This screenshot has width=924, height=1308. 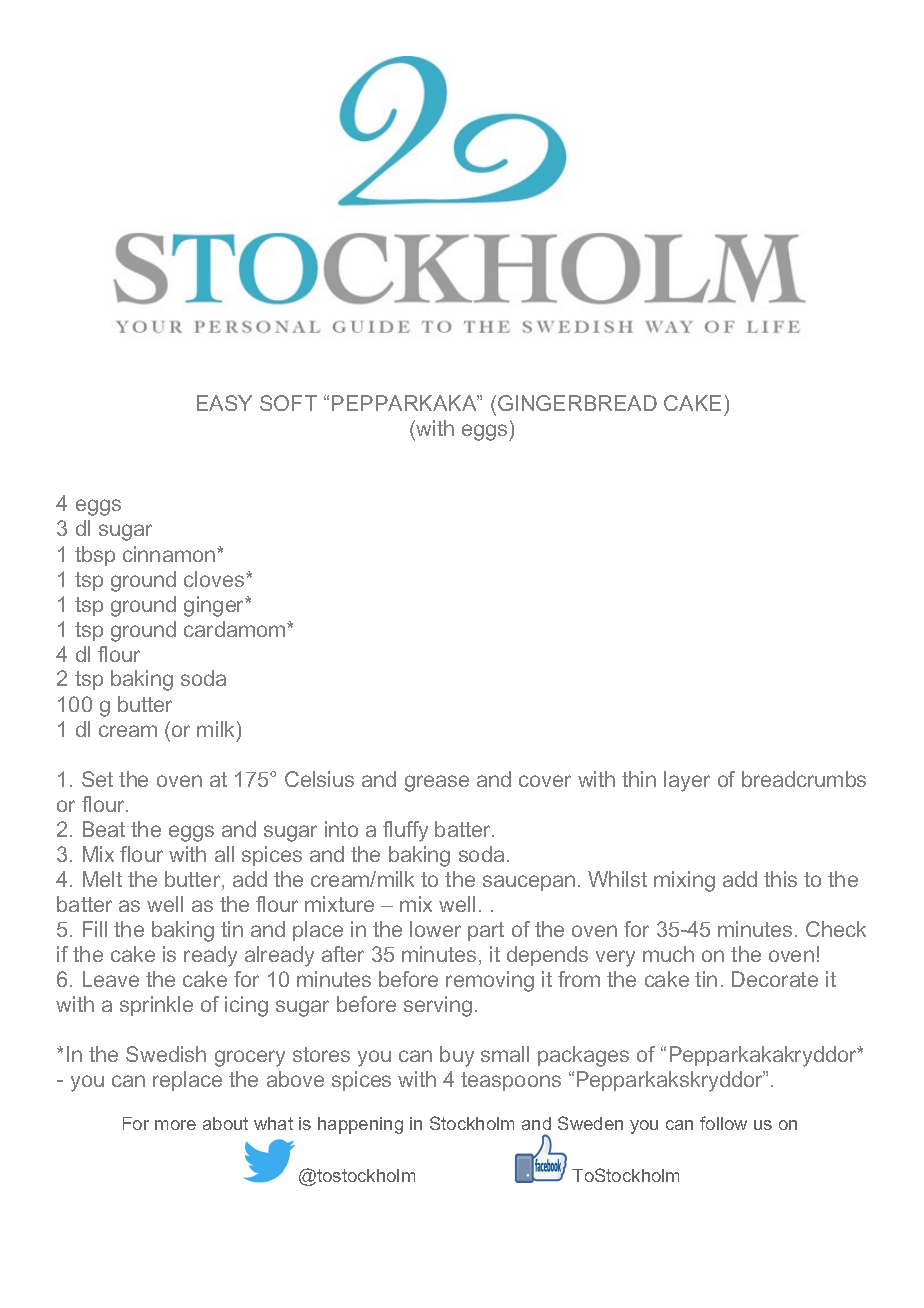 I want to click on follow, so click(x=723, y=1123).
